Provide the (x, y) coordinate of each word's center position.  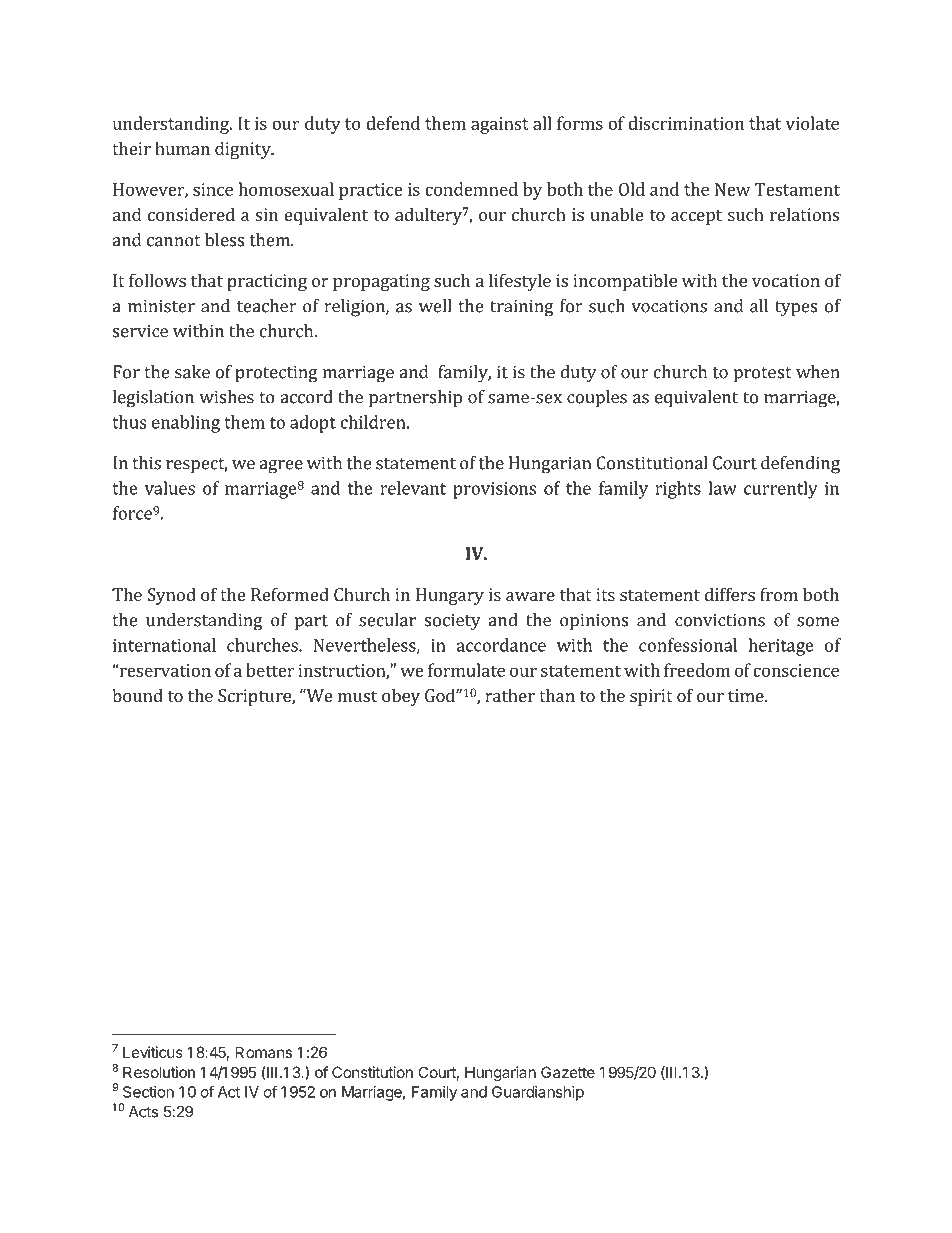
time (747, 695)
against (500, 125)
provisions (494, 490)
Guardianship (538, 1093)
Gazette (568, 1072)
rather (510, 695)
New (732, 189)
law (722, 488)
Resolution (159, 1072)
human (182, 148)
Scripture (255, 697)
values (170, 488)
